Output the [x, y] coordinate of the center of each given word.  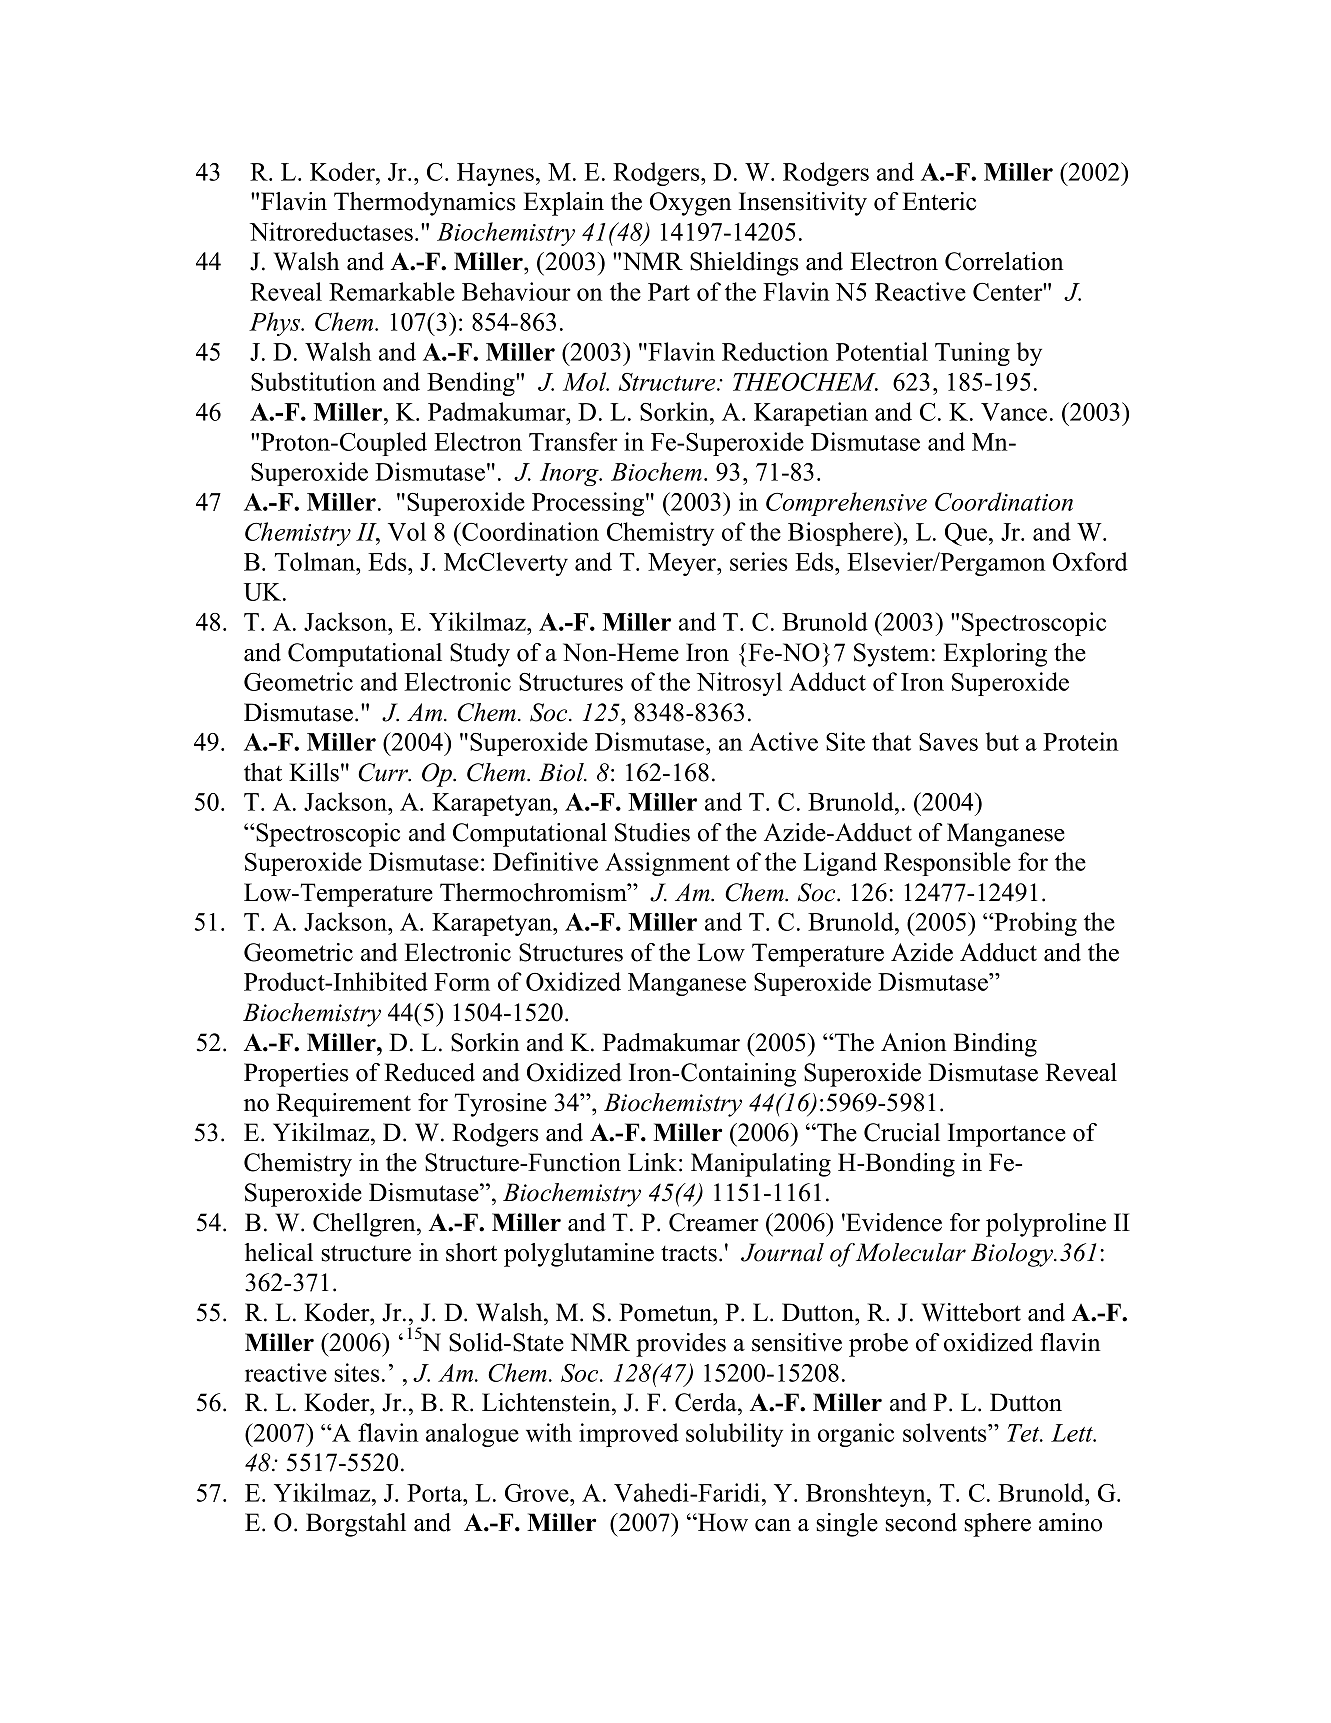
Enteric [939, 201]
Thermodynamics [425, 204]
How [722, 1522]
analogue [472, 1435]
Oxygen [691, 204]
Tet [1024, 1433]
